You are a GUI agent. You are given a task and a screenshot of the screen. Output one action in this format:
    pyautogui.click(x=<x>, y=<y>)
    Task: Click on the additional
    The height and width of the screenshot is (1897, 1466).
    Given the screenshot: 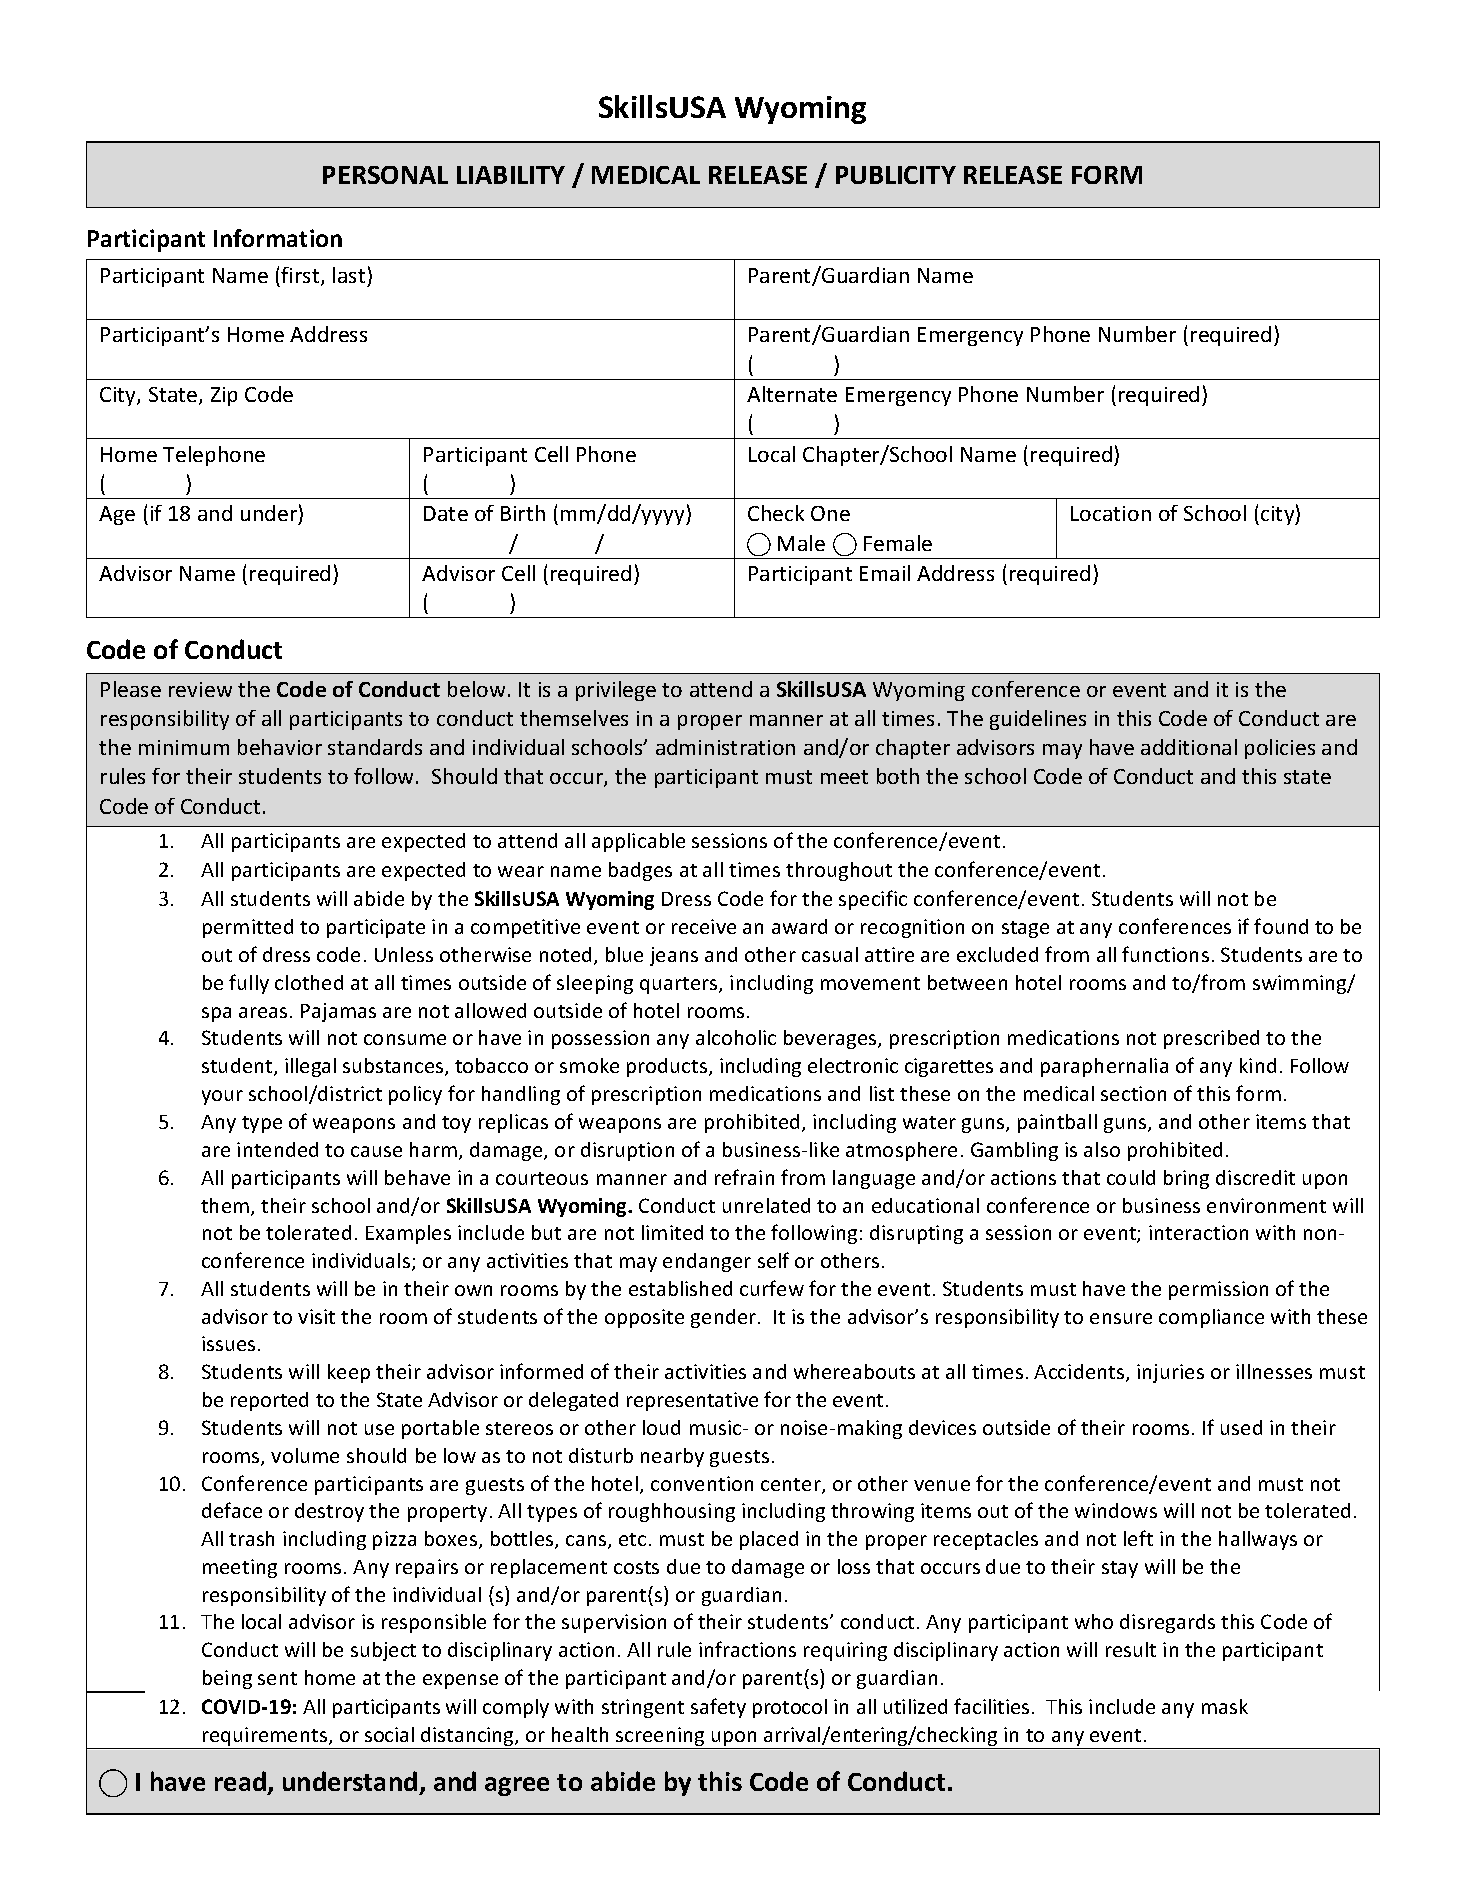 What is the action you would take?
    pyautogui.click(x=1189, y=747)
